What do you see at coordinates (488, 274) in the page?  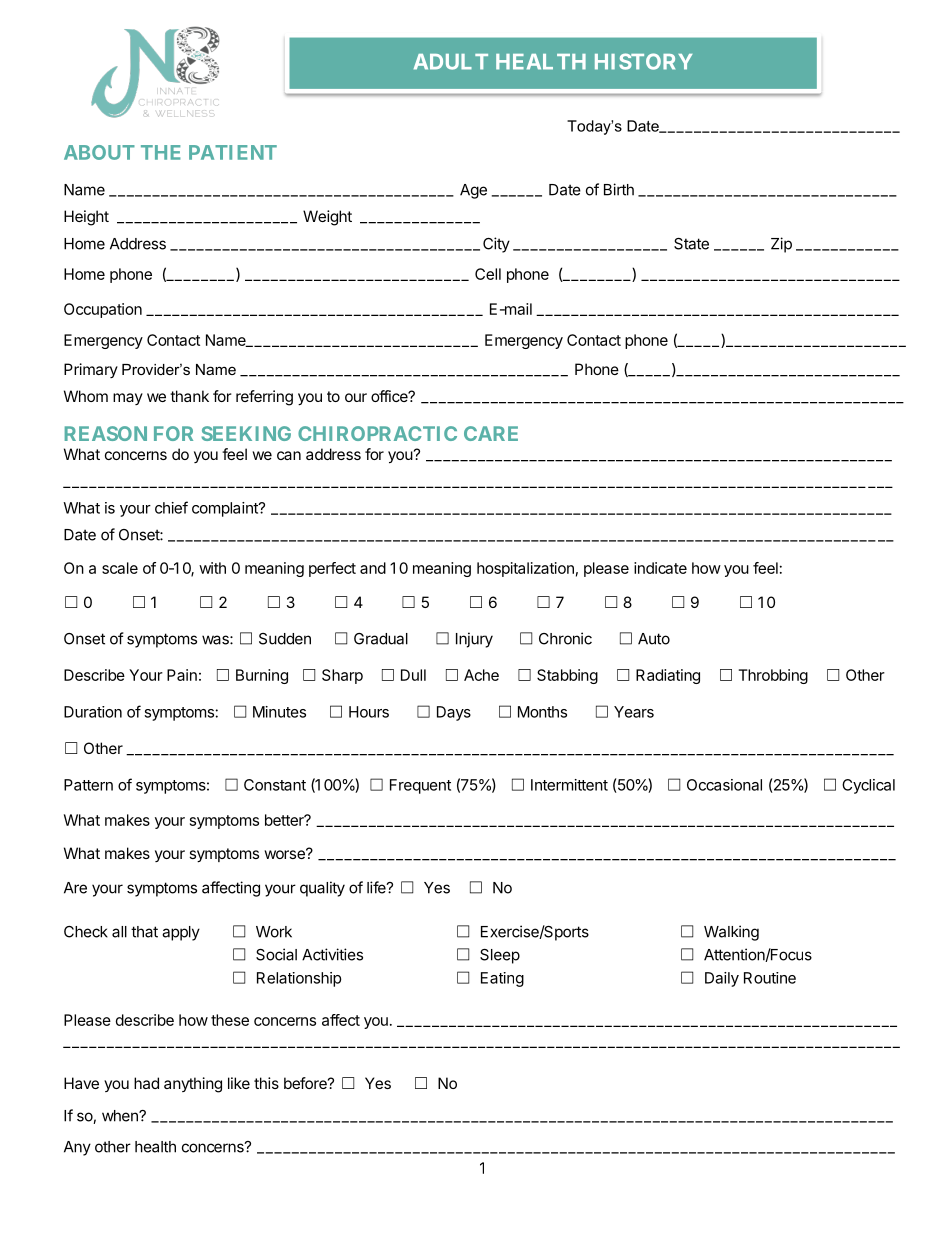 I see `Cell` at bounding box center [488, 274].
